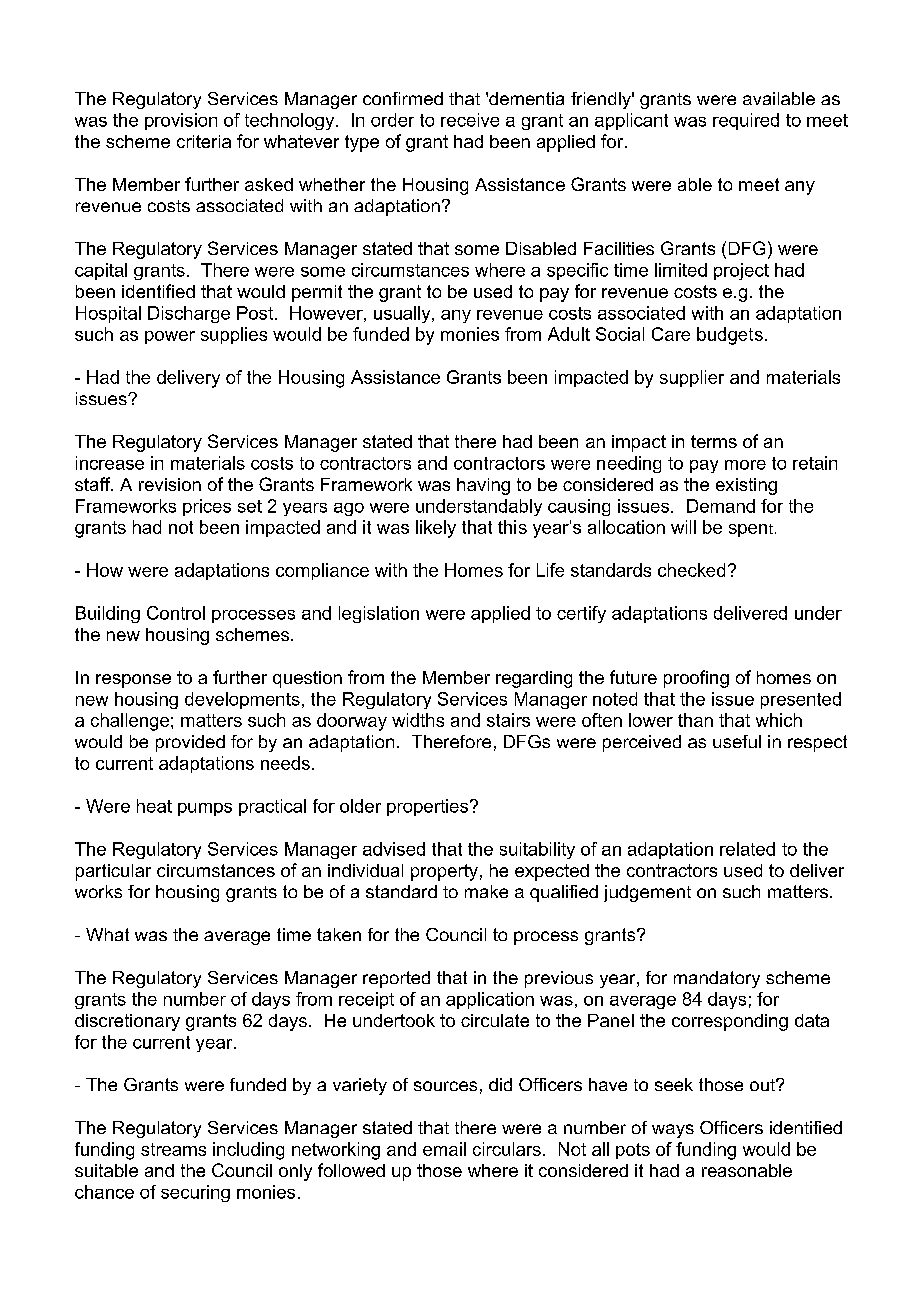 Image resolution: width=924 pixels, height=1308 pixels. I want to click on budgets, so click(730, 336).
